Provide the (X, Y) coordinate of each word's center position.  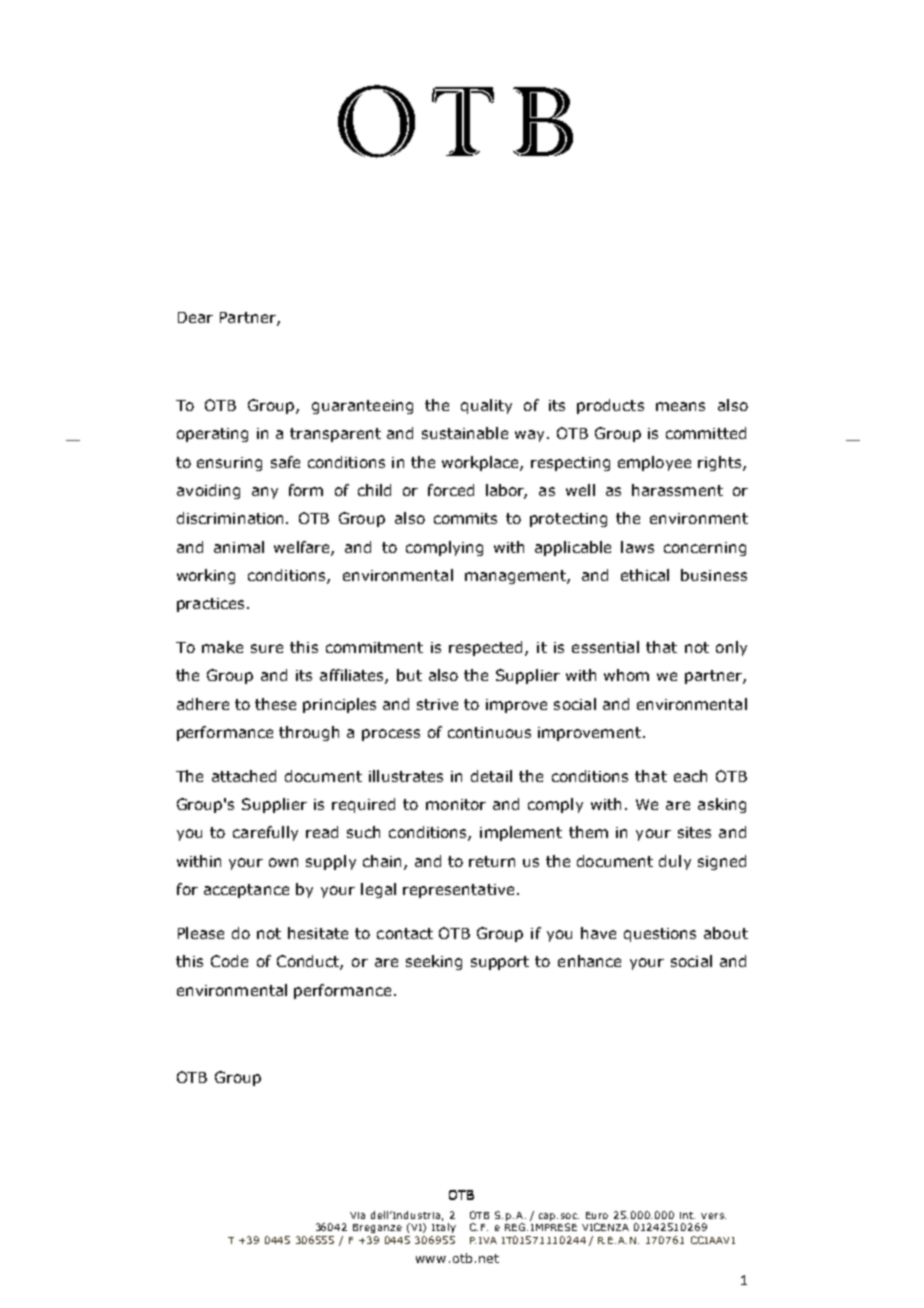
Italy (444, 1228)
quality (486, 406)
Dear (195, 317)
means (680, 406)
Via (357, 1215)
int (687, 1215)
